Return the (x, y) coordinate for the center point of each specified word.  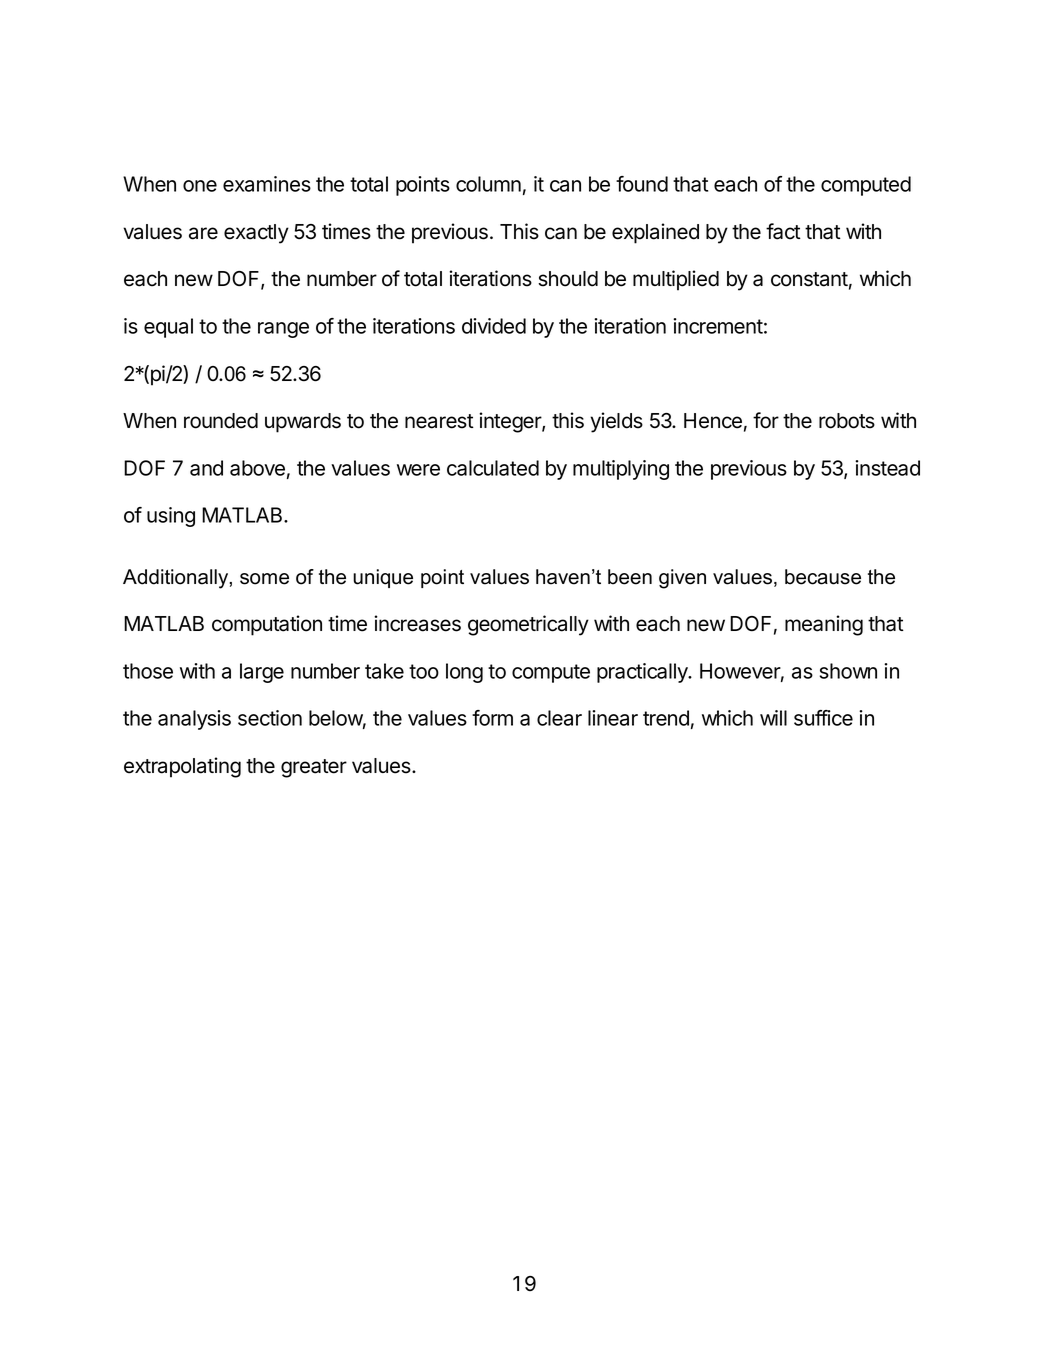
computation (267, 625)
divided (494, 326)
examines (267, 184)
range (283, 330)
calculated (493, 468)
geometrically (528, 625)
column (488, 184)
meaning (824, 625)
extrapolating (182, 767)
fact (783, 231)
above (257, 468)
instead (887, 468)
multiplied (676, 280)
